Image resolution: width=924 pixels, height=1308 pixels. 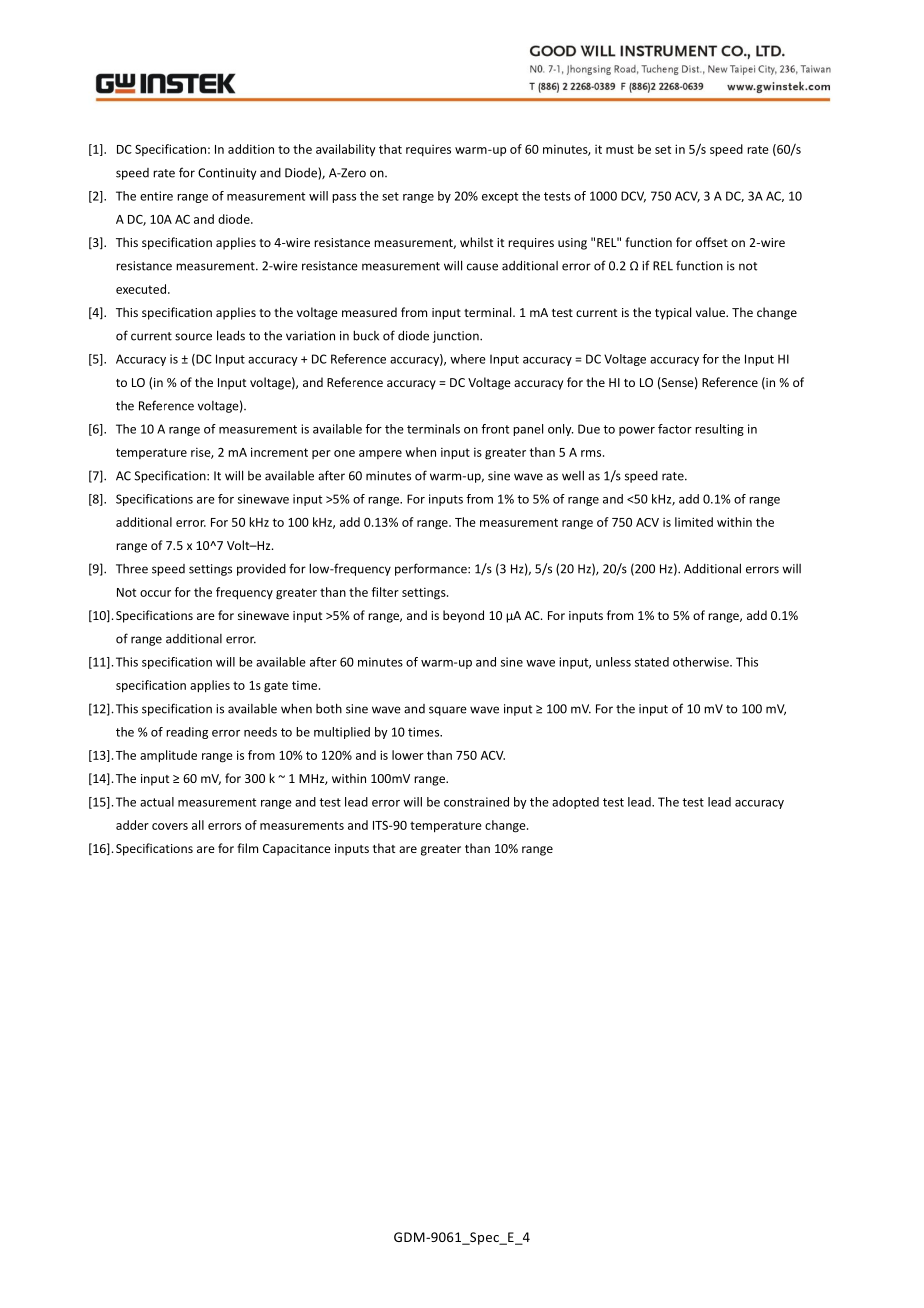 I want to click on source, so click(x=193, y=337).
